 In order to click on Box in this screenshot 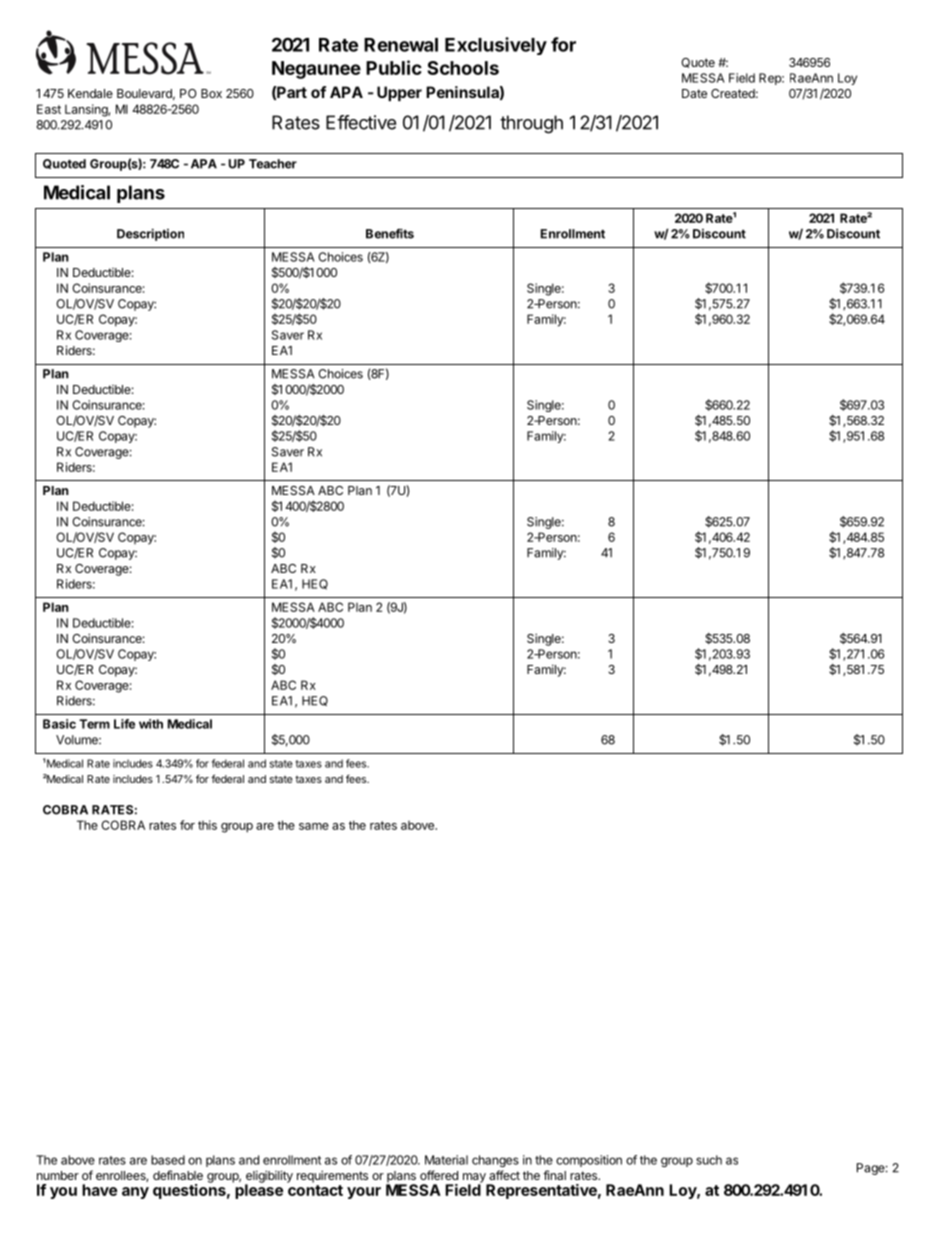, I will do `click(211, 93)`.
